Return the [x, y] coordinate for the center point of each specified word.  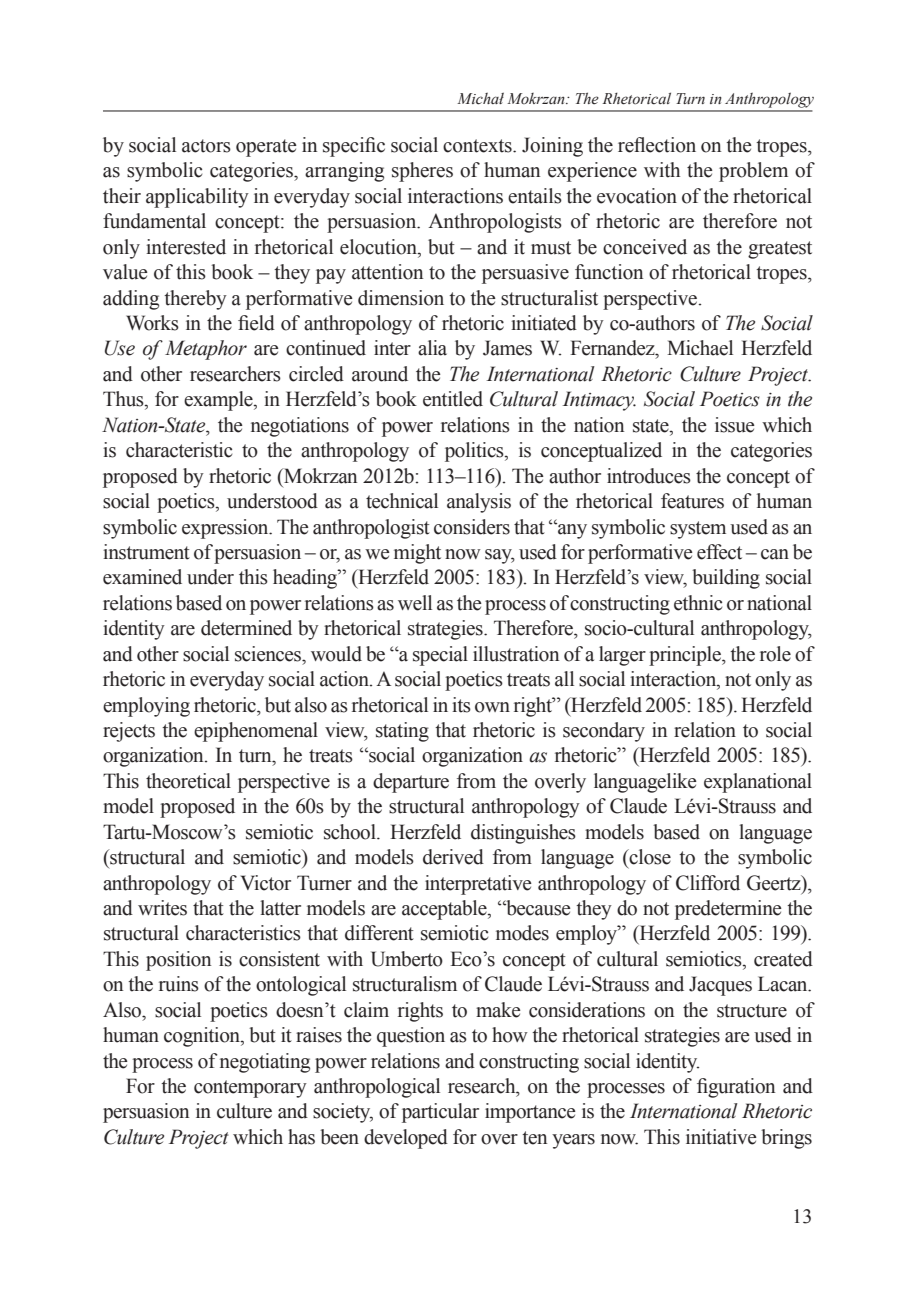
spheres [422, 172]
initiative [721, 1137]
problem [753, 172]
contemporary [250, 1089]
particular [440, 1113]
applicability [197, 198]
